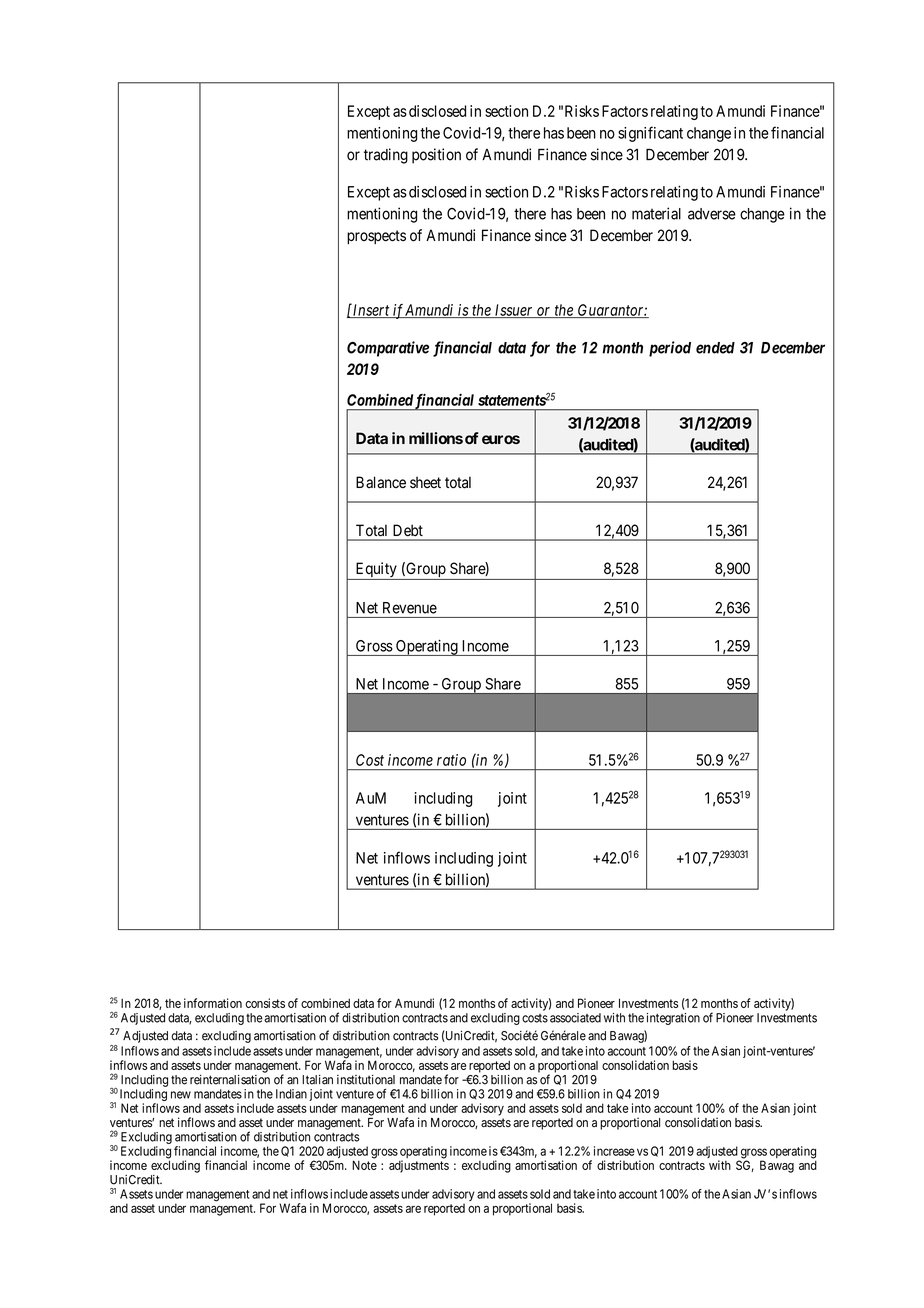 The height and width of the screenshot is (1308, 924). What do you see at coordinates (436, 156) in the screenshot?
I see `position` at bounding box center [436, 156].
